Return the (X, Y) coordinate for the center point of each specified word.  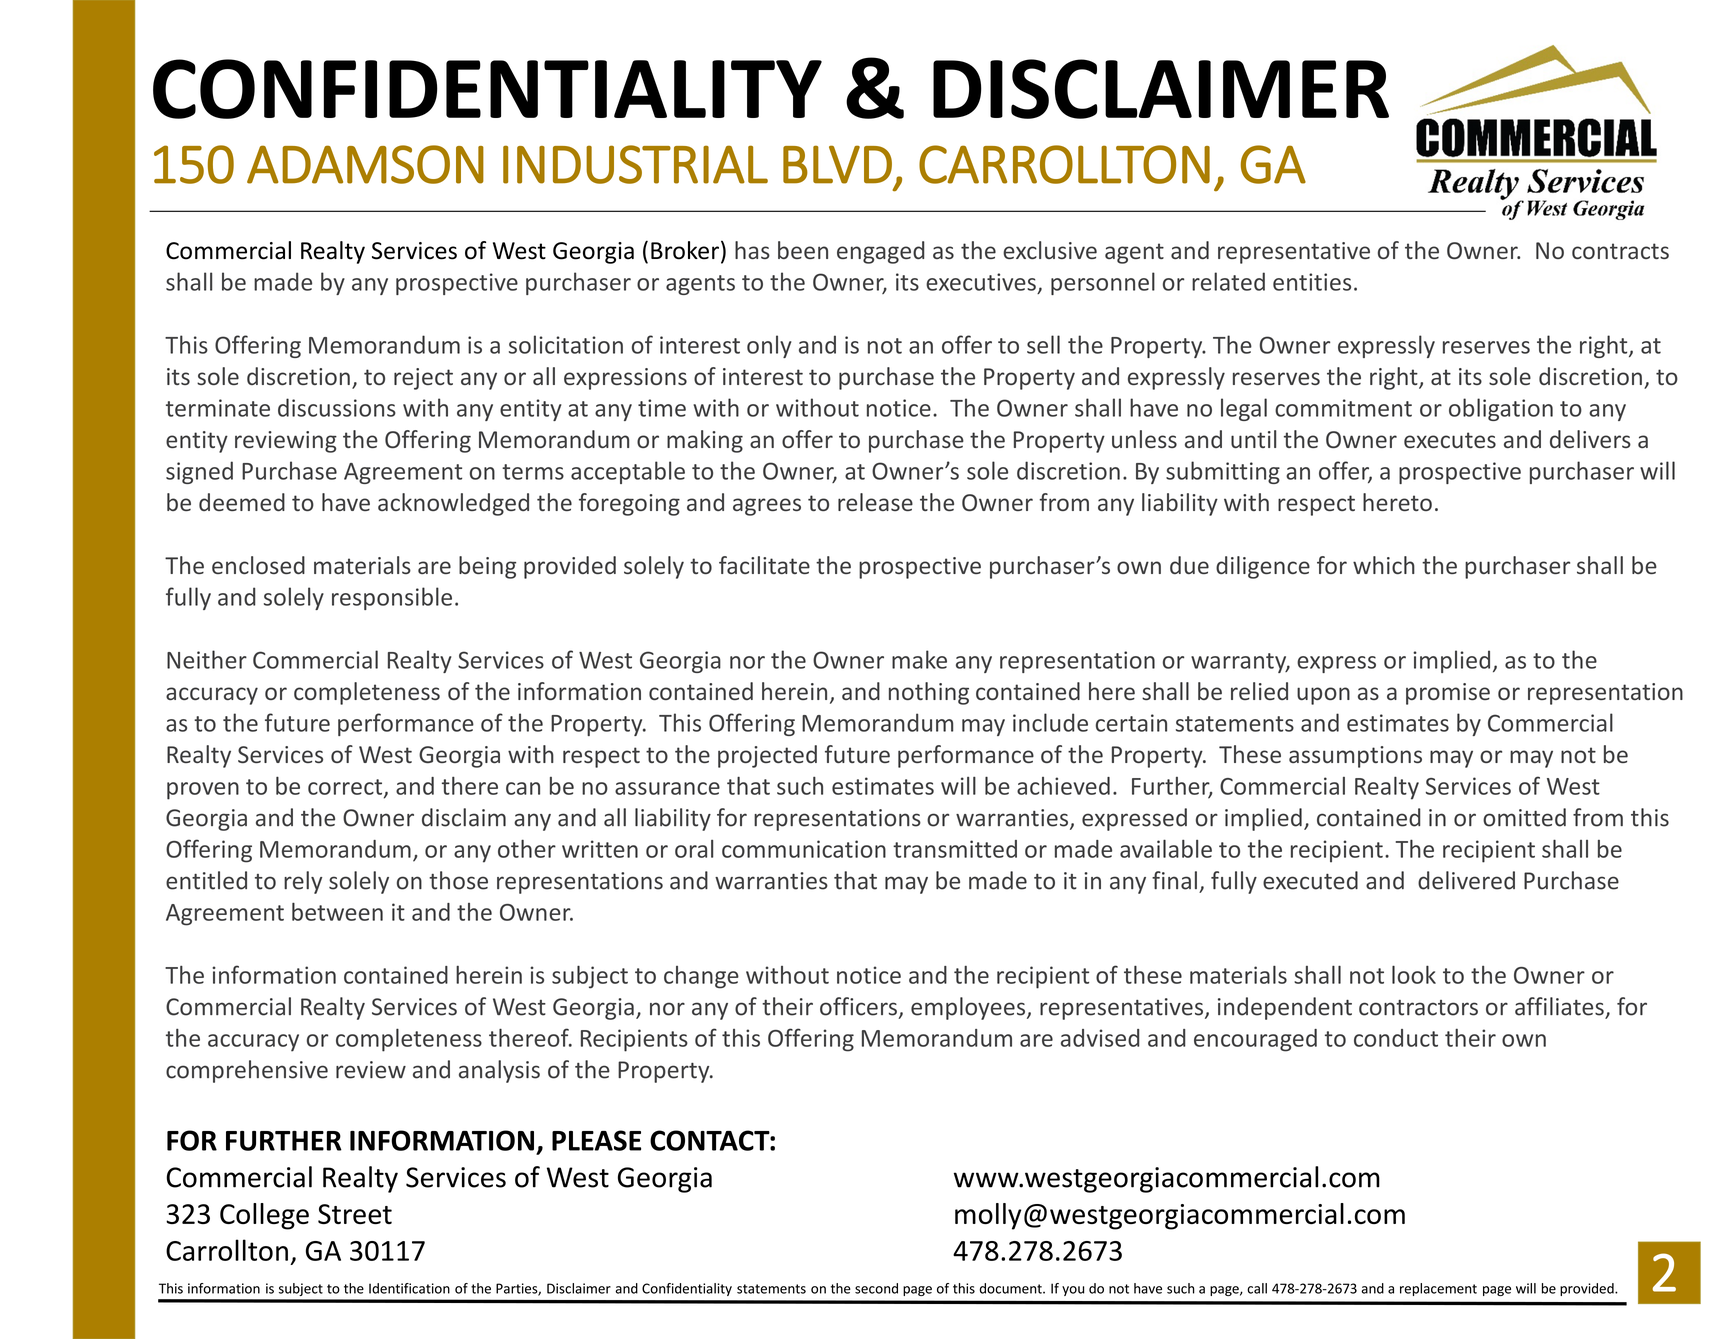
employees (969, 1008)
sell (1043, 344)
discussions (337, 407)
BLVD (837, 164)
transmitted (955, 849)
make (919, 659)
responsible (392, 598)
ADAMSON (365, 164)
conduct (1396, 1038)
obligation (1501, 409)
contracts (1620, 251)
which (1384, 565)
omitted (1524, 817)
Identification (409, 1288)
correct (346, 788)
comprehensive (247, 1071)
